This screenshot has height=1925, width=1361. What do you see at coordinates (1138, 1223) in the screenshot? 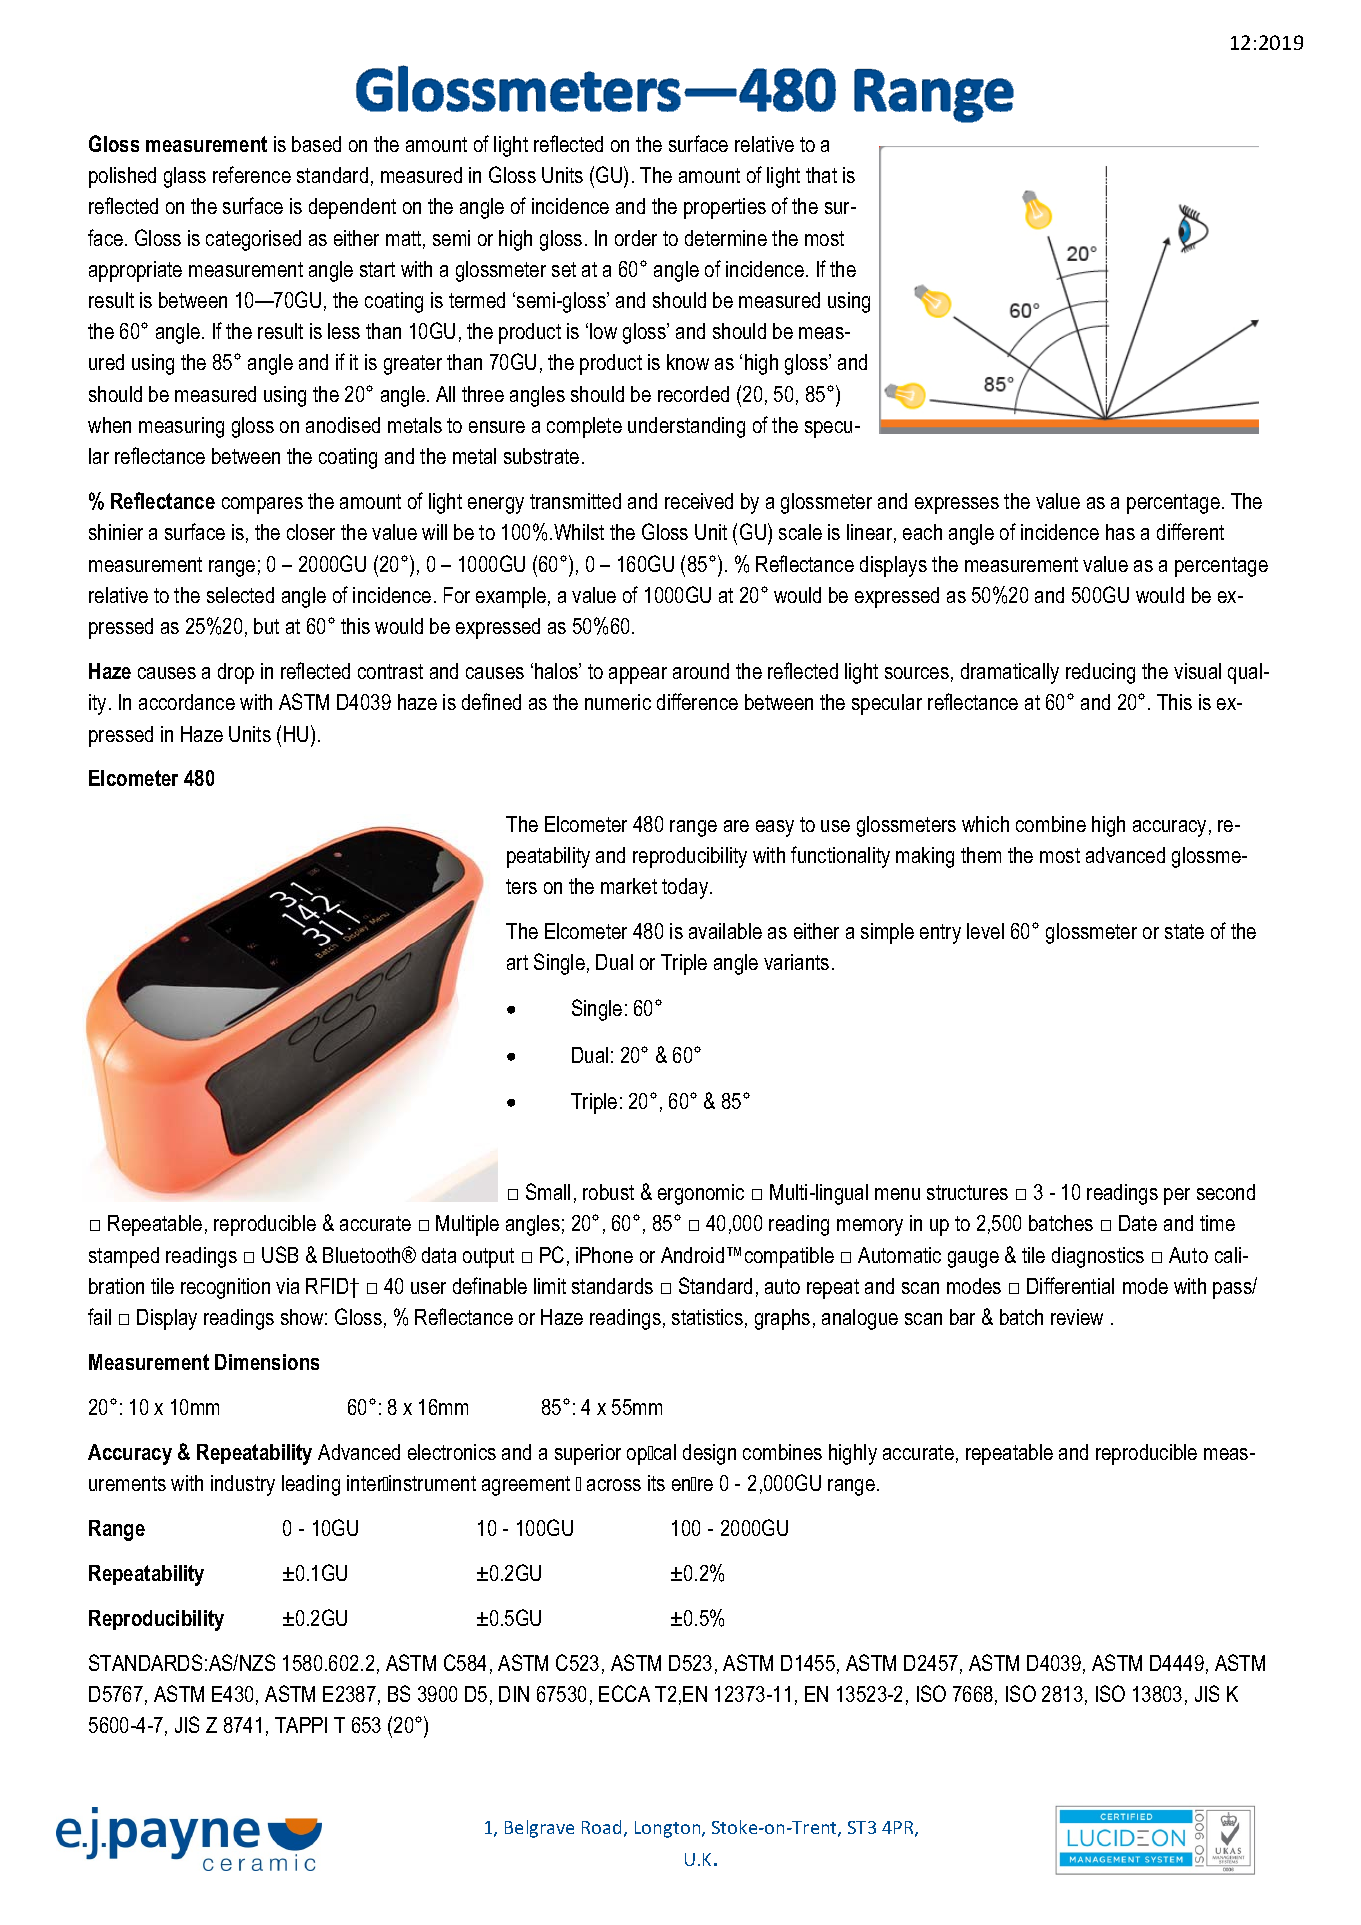
I see `Date` at bounding box center [1138, 1223].
